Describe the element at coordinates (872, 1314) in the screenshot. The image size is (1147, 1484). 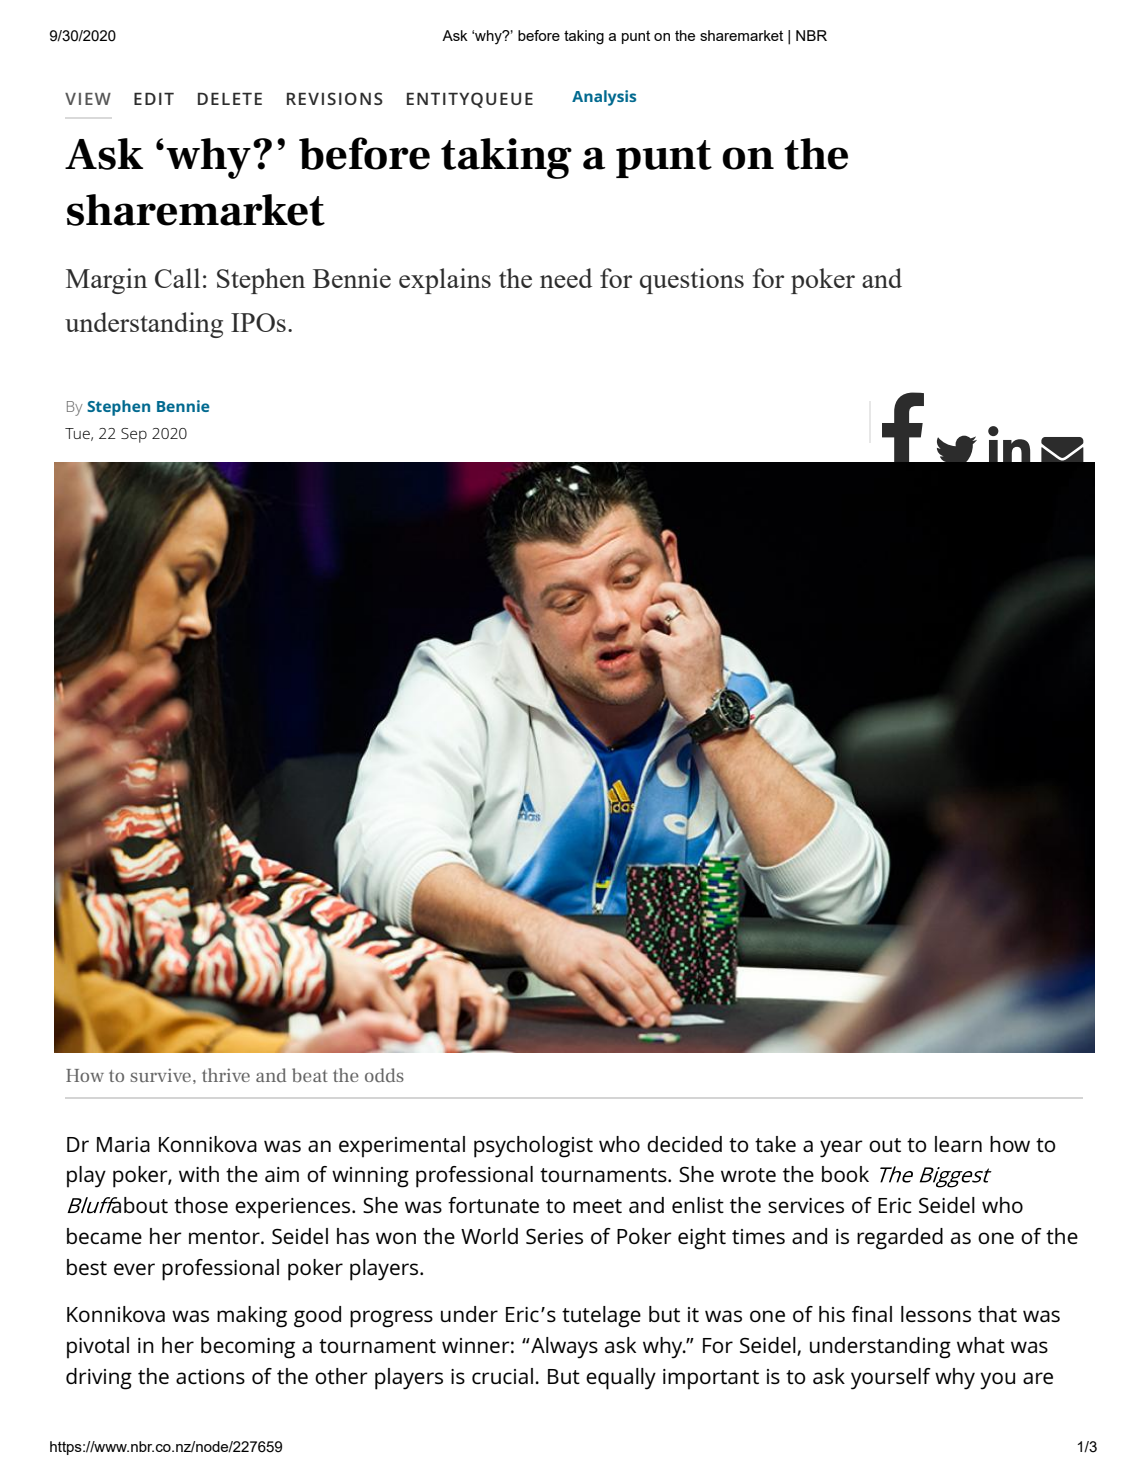
I see `final` at that location.
